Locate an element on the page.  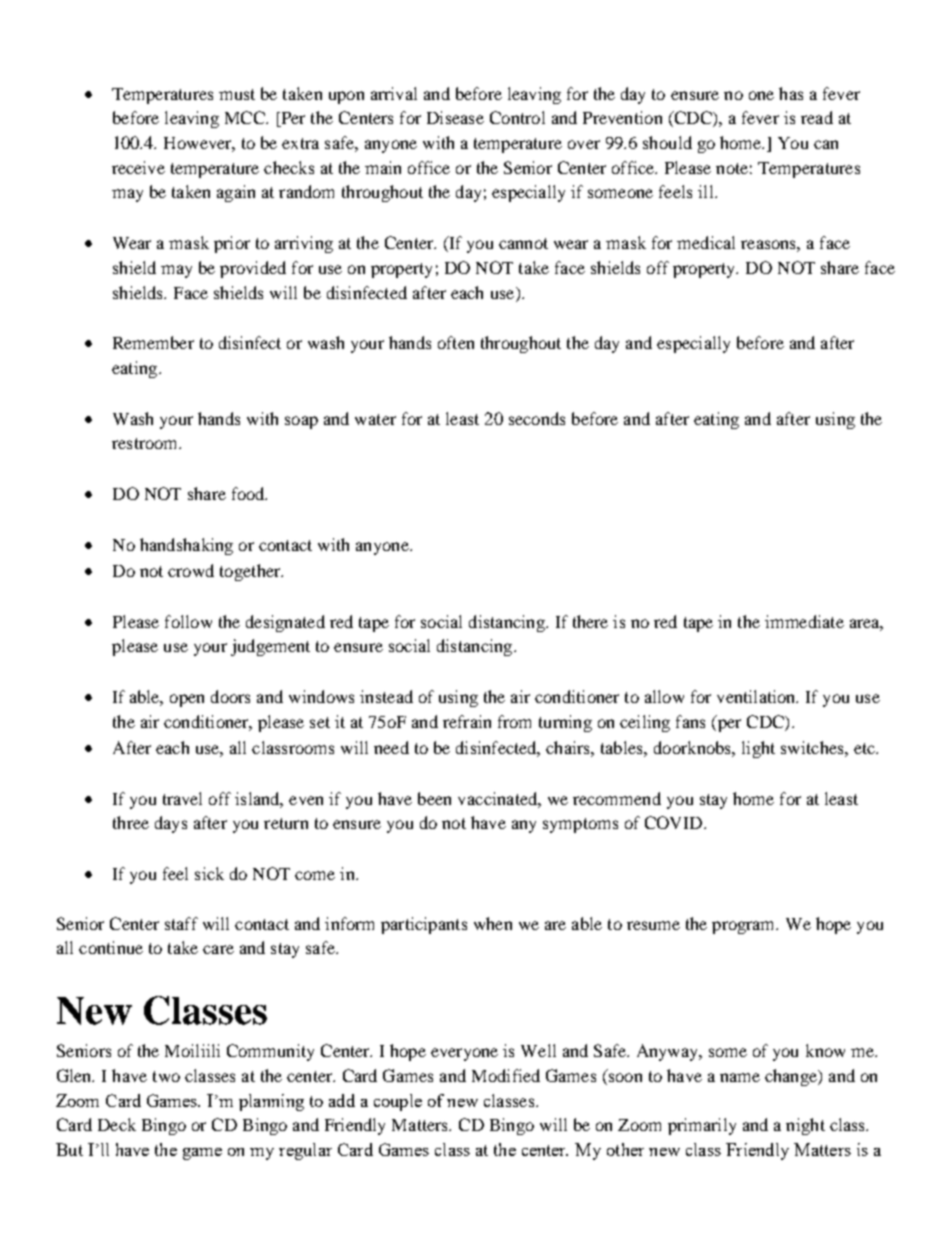
been is located at coordinates (434, 798).
